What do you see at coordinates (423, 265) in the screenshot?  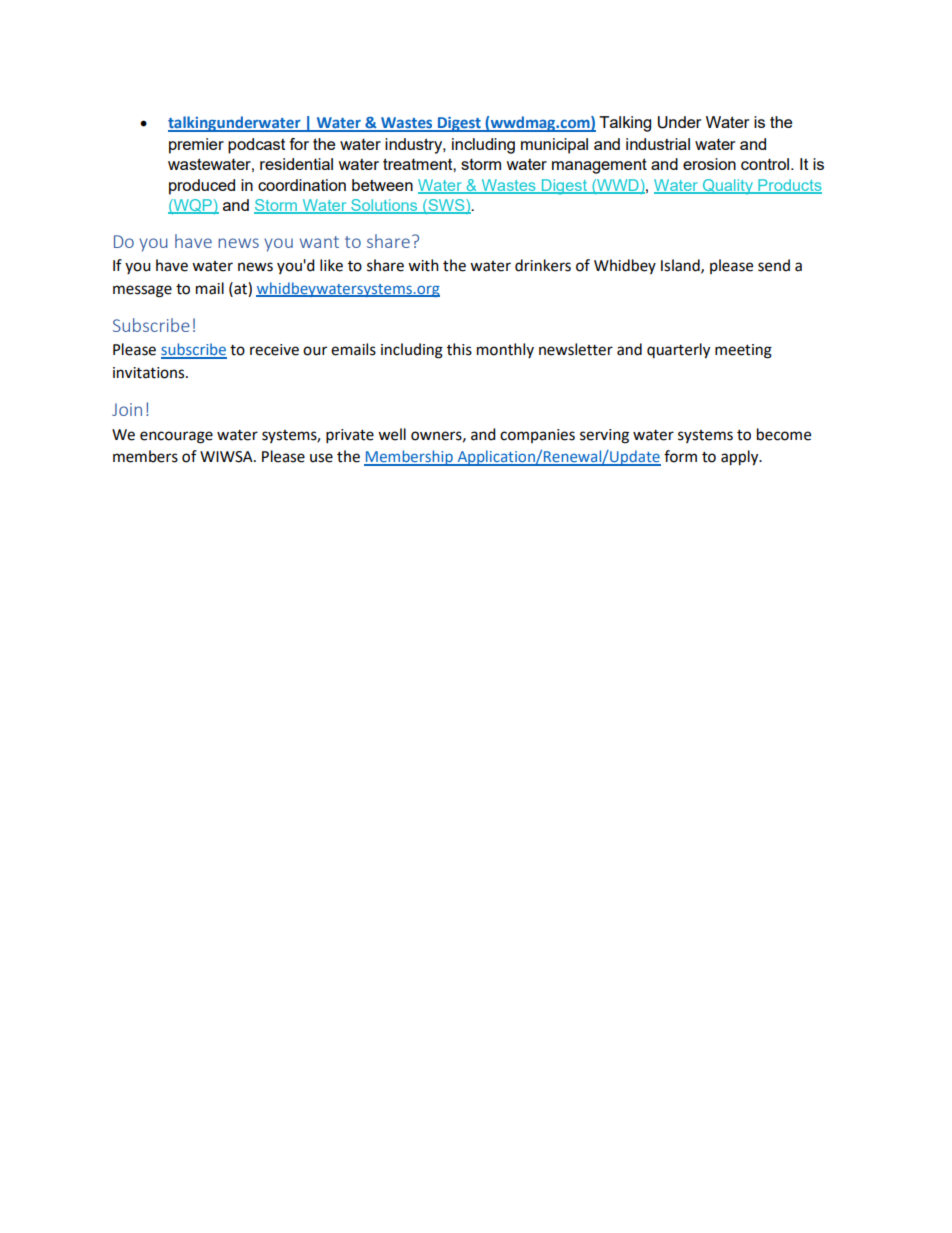 I see `with` at bounding box center [423, 265].
